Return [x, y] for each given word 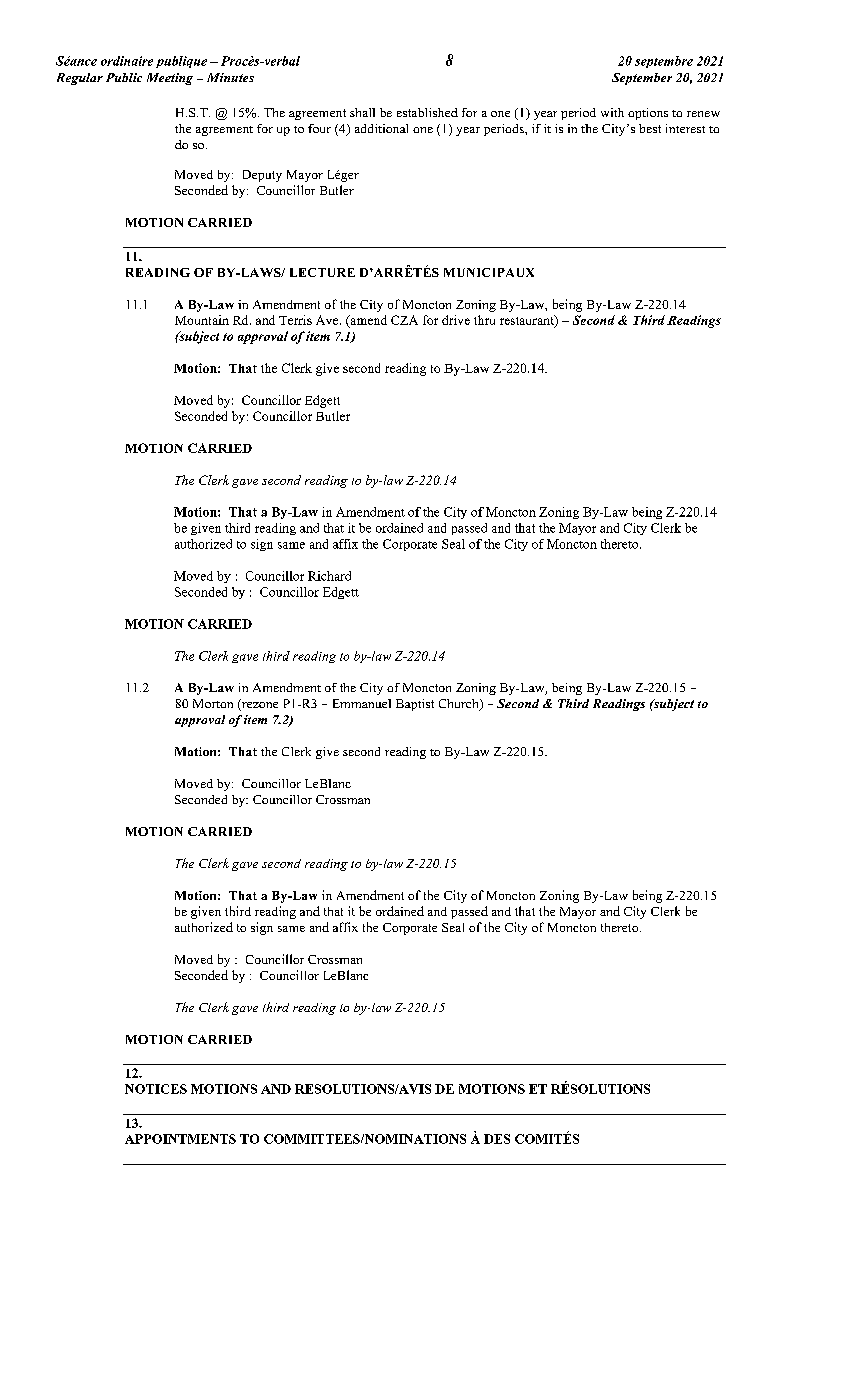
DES [497, 1139]
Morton [213, 703]
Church [460, 705]
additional [381, 128]
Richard [329, 576]
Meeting [170, 79]
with [612, 112]
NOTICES [156, 1089]
